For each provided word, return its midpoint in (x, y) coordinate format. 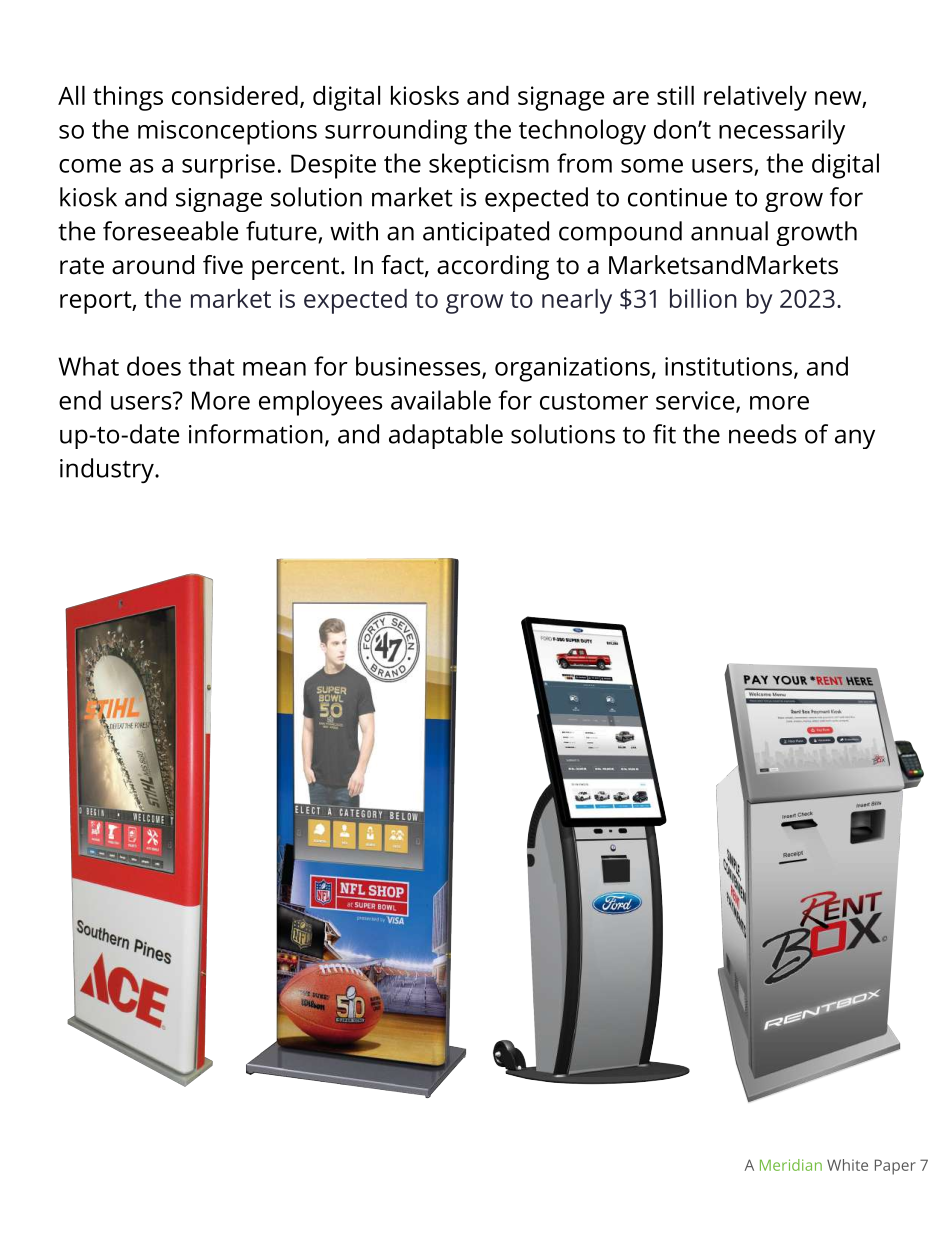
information (256, 434)
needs (763, 434)
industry (108, 470)
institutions (728, 366)
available (441, 400)
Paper (895, 1167)
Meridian (791, 1165)
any (855, 439)
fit (664, 434)
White (847, 1165)
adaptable (446, 436)
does (154, 366)
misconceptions (227, 132)
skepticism (489, 166)
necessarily (782, 132)
